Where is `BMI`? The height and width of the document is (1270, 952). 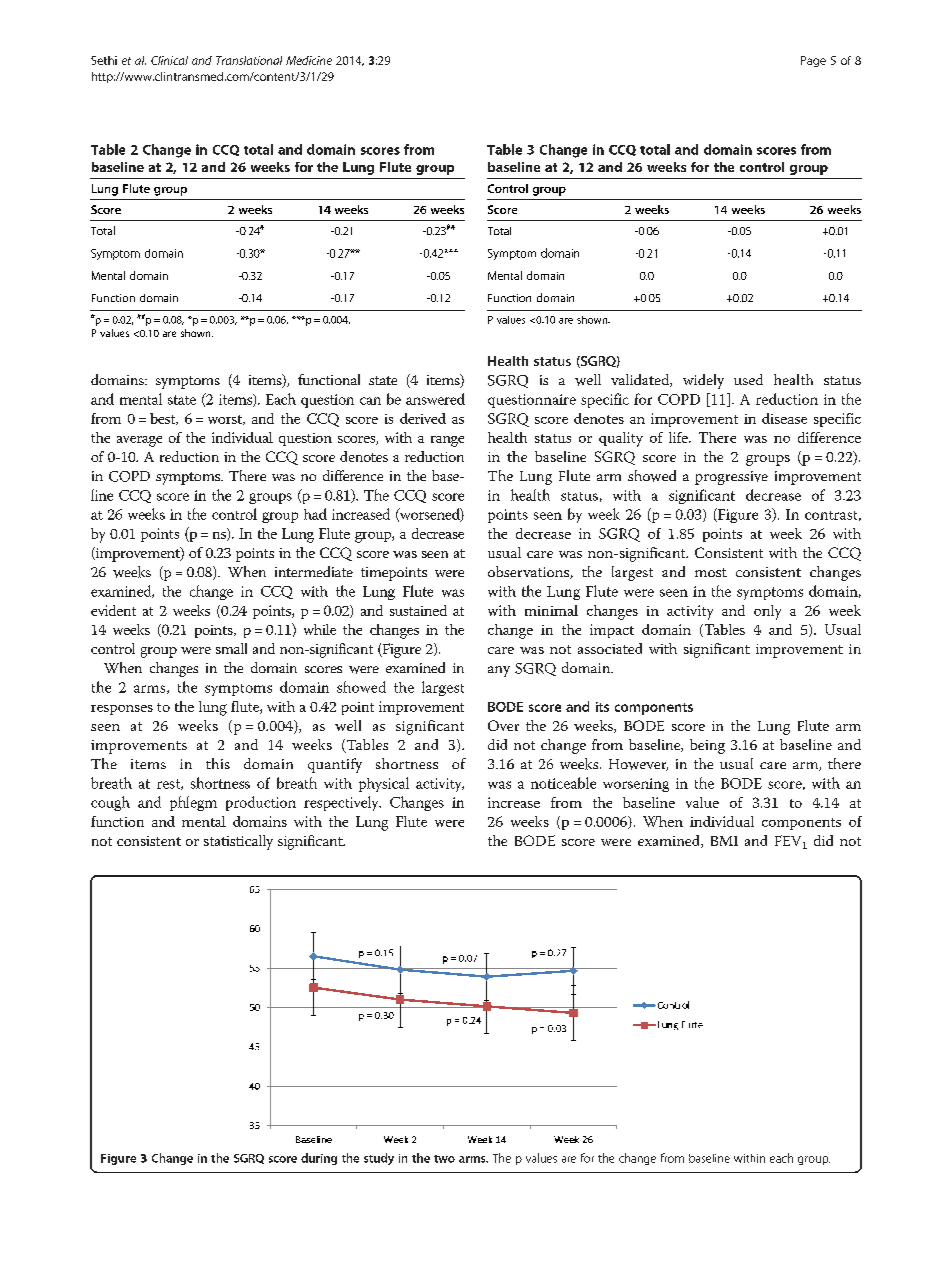
BMI is located at coordinates (724, 841).
